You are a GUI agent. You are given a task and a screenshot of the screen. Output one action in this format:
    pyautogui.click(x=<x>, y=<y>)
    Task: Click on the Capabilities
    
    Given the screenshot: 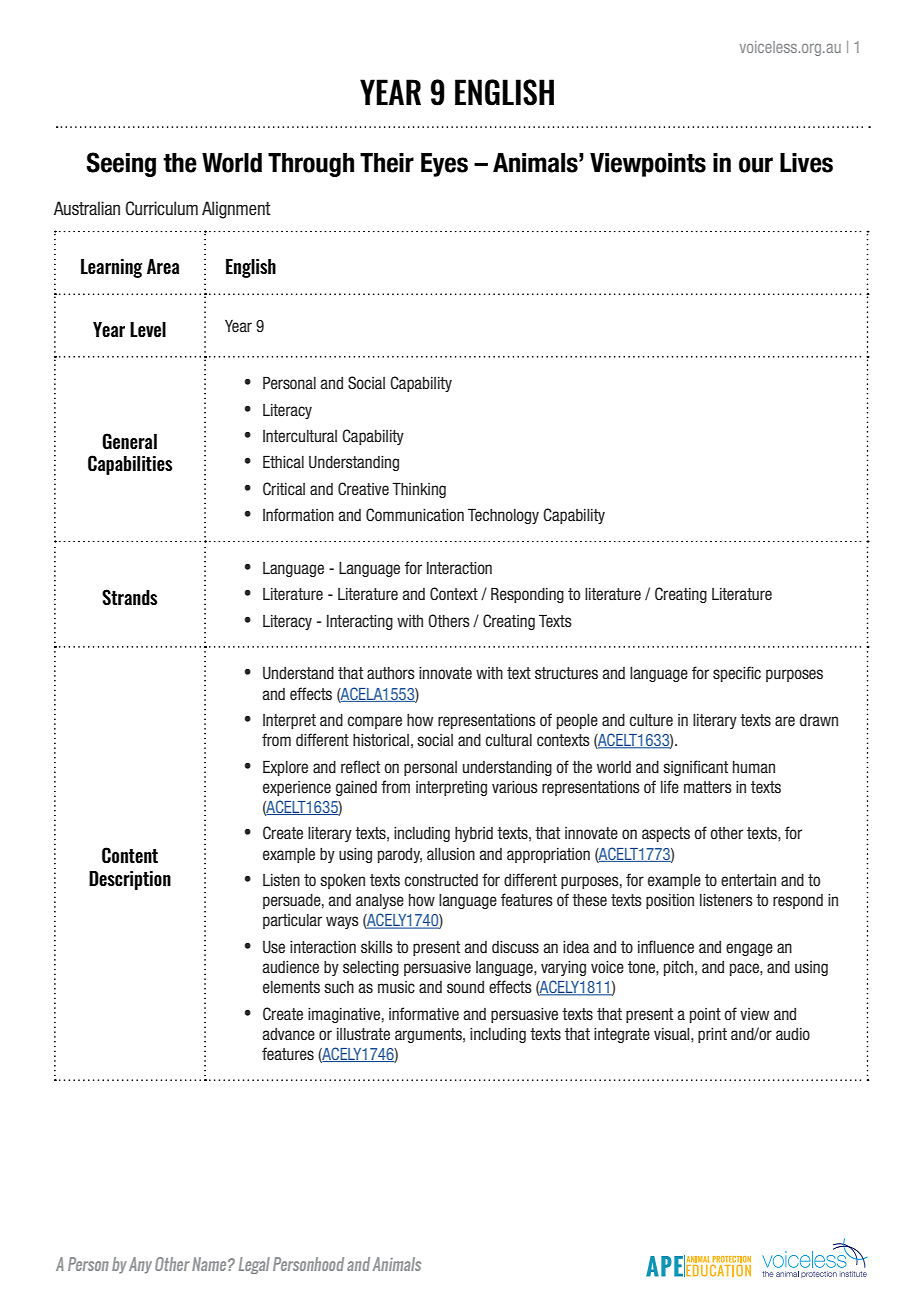 What is the action you would take?
    pyautogui.click(x=130, y=465)
